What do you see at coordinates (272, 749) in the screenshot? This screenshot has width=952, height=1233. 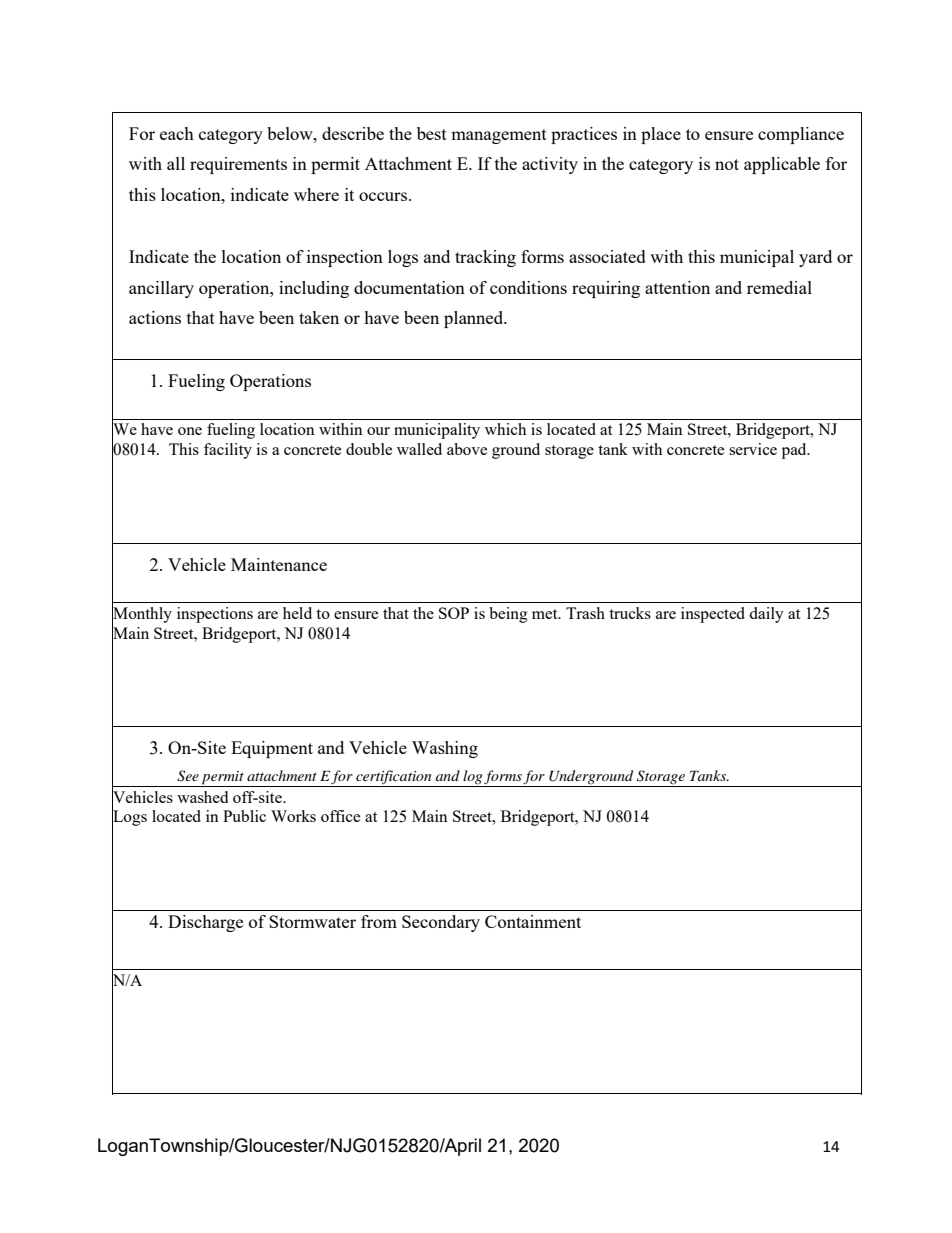 I see `Equipment` at bounding box center [272, 749].
